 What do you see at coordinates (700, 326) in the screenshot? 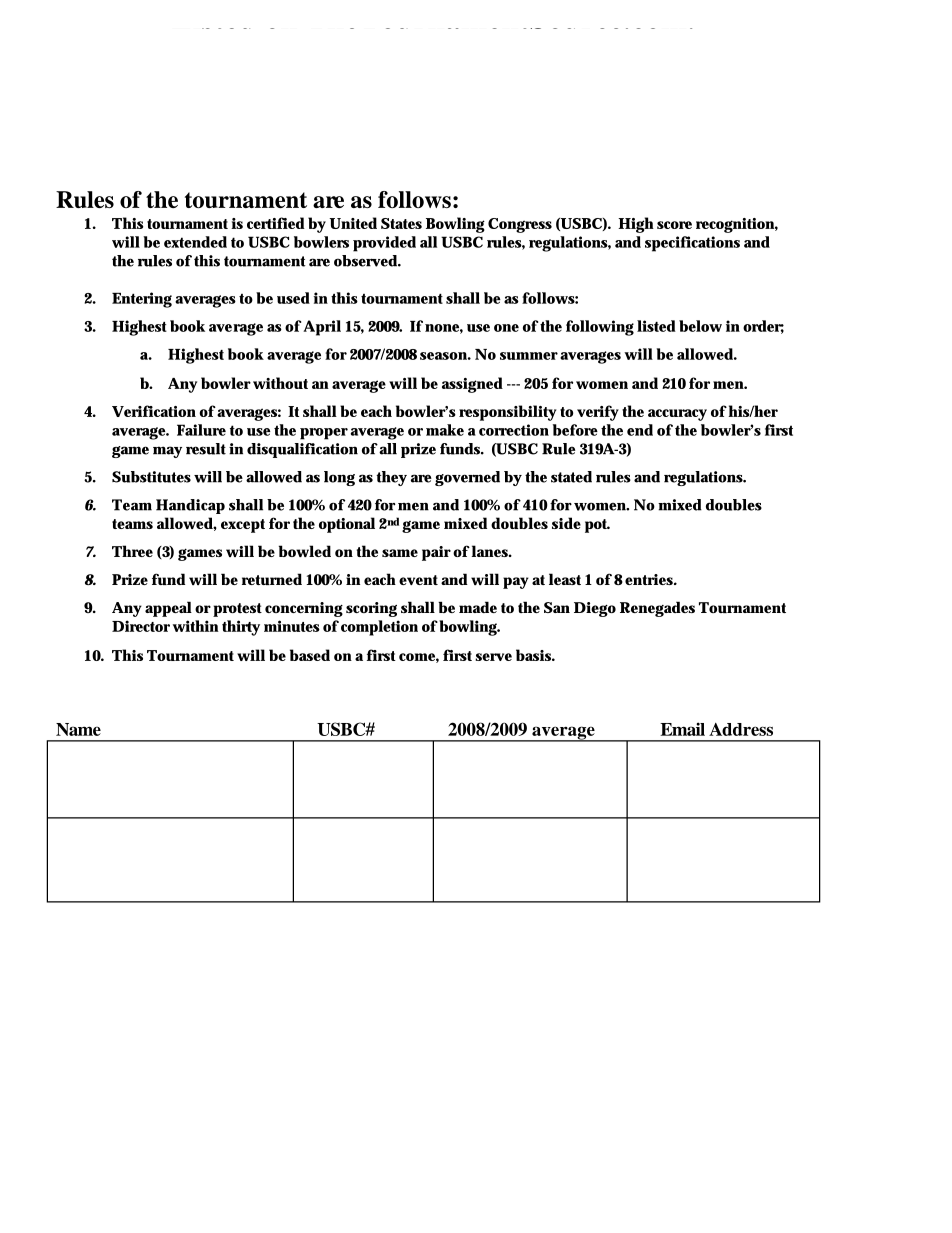
I see `below` at bounding box center [700, 326].
